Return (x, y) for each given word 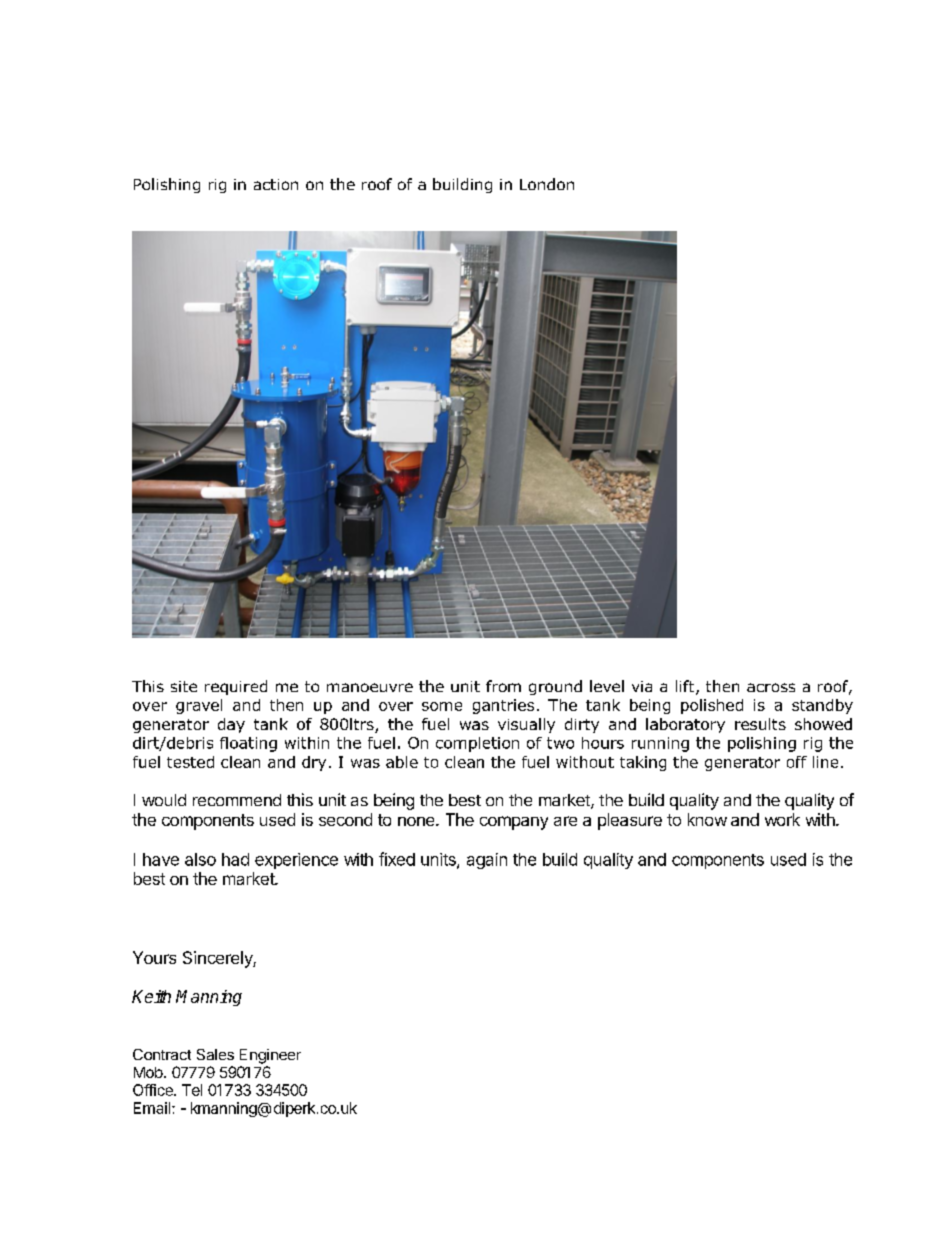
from (503, 686)
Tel (192, 1090)
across (771, 687)
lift (686, 687)
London (547, 184)
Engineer (270, 1056)
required (236, 687)
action (276, 184)
